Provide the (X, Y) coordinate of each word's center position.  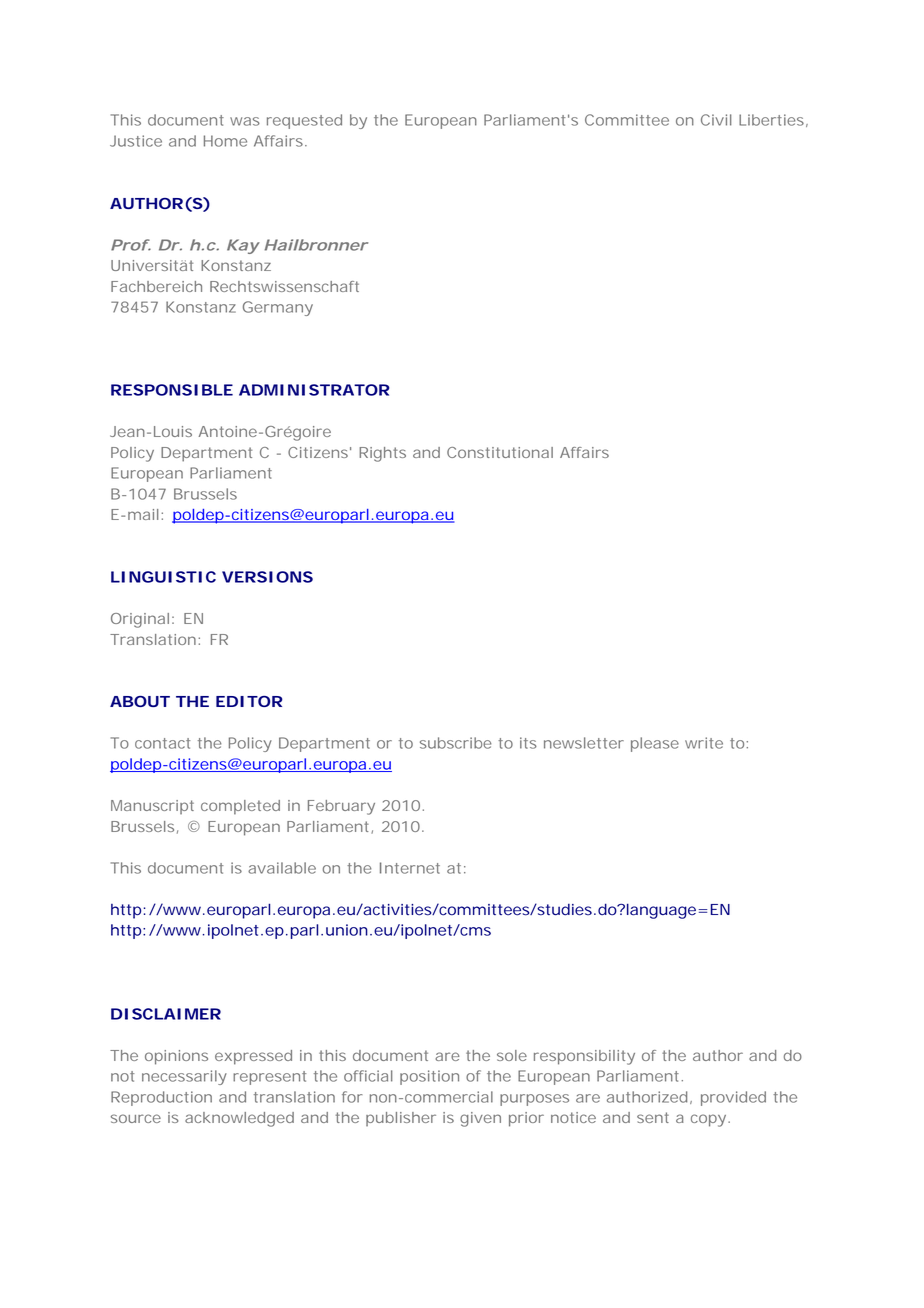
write (704, 743)
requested (304, 121)
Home (225, 141)
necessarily (184, 1077)
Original (140, 620)
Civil (716, 120)
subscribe (456, 743)
